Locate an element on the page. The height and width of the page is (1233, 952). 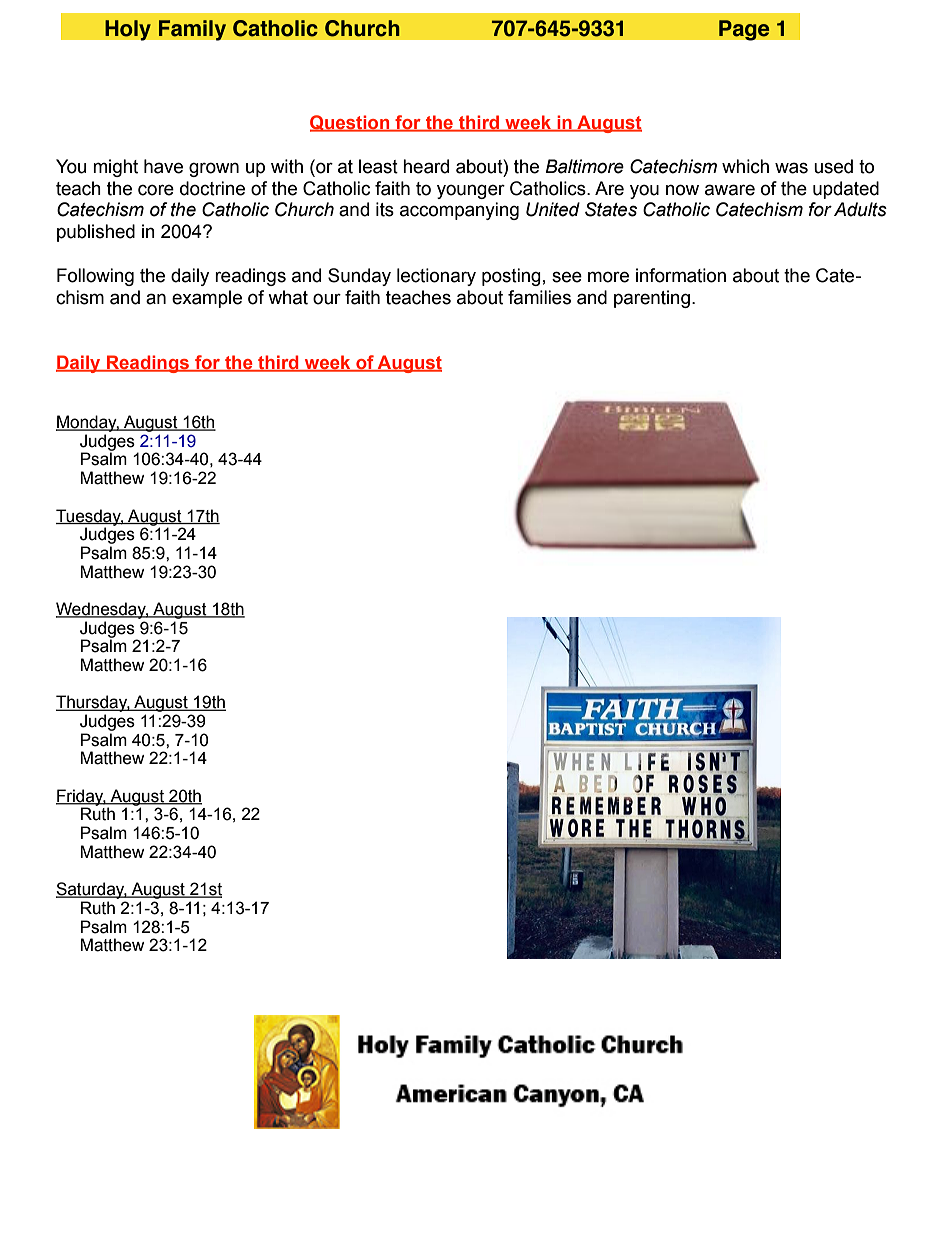
families is located at coordinates (539, 297).
